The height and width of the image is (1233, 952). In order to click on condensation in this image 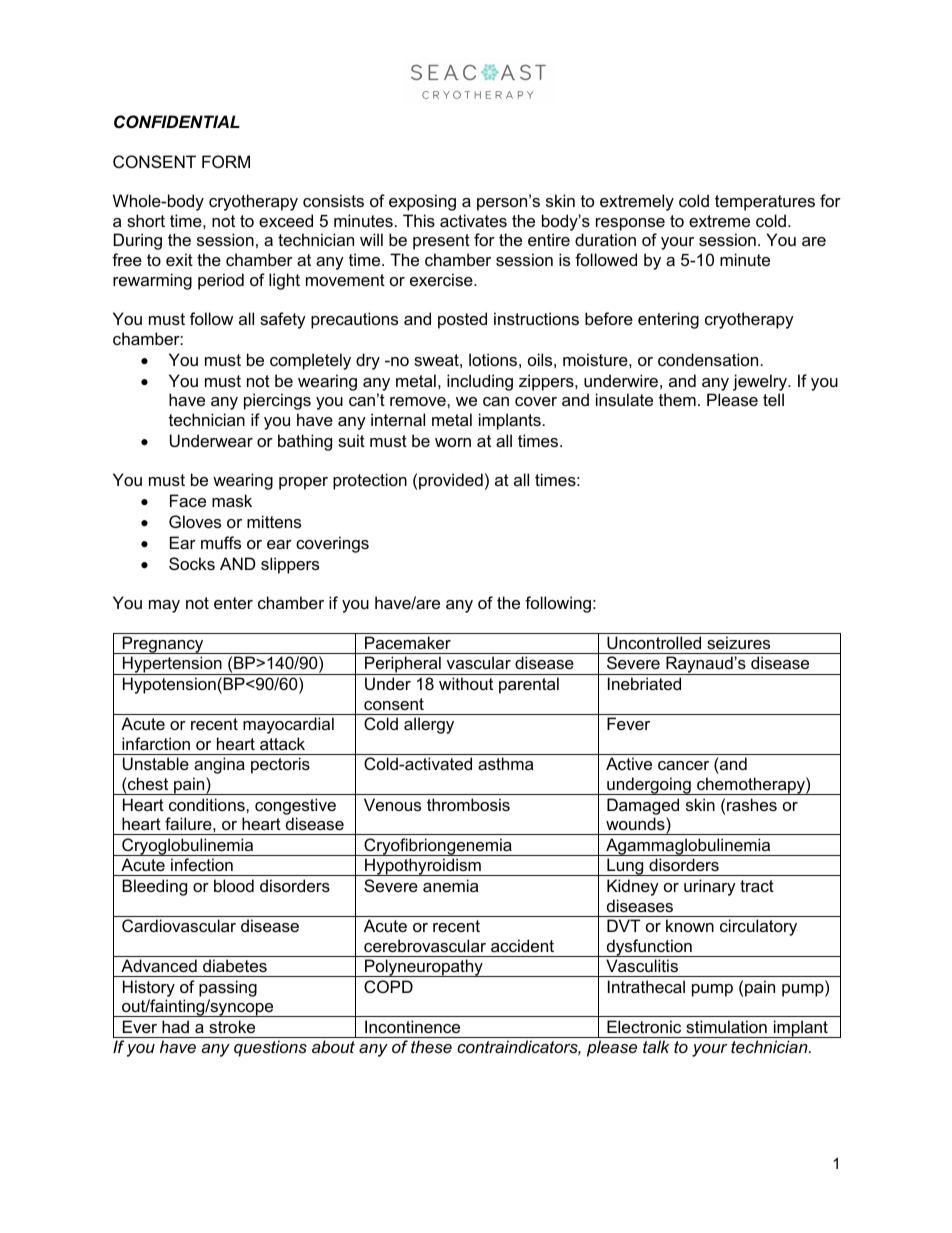, I will do `click(708, 359)`.
